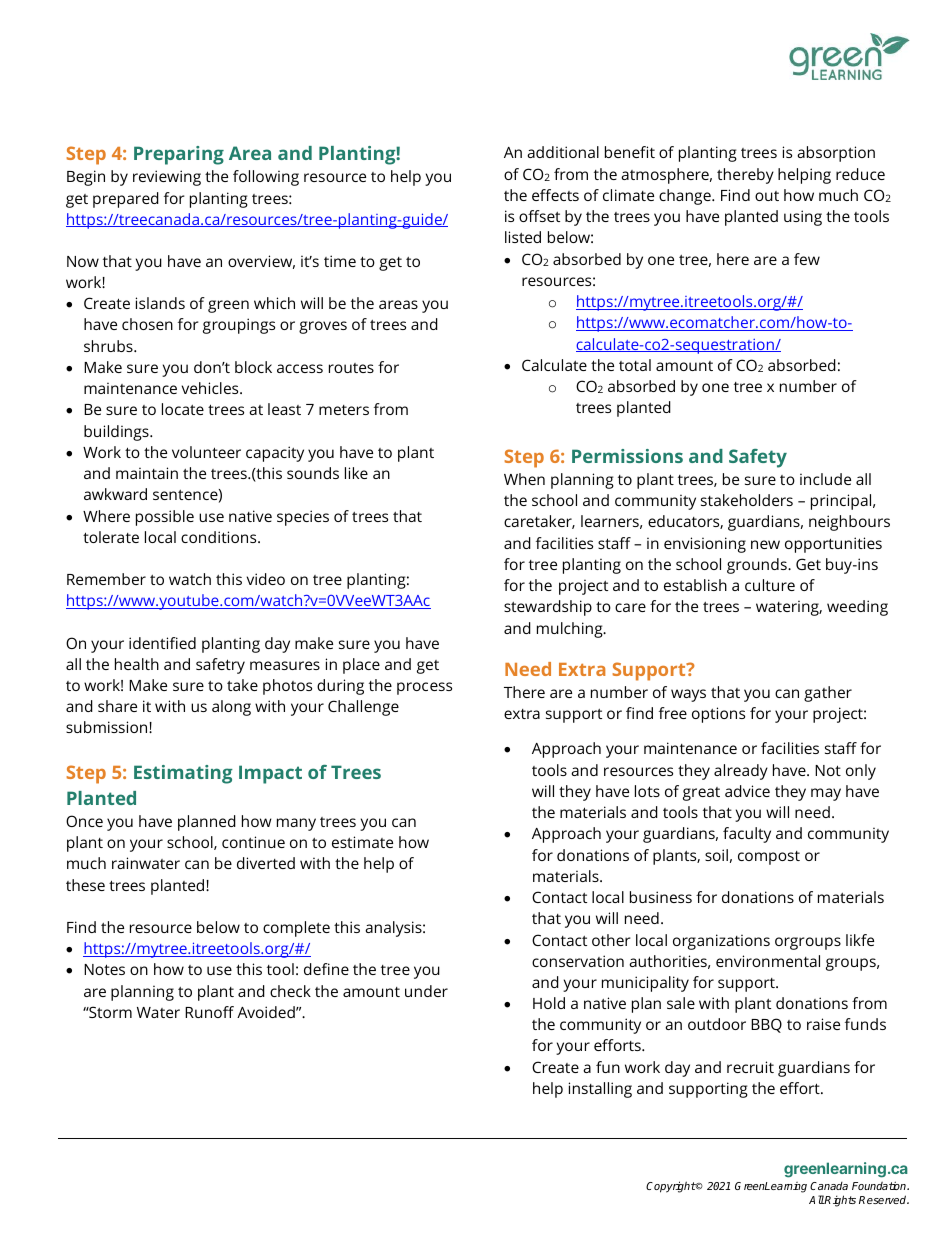 This screenshot has width=952, height=1233. Describe the element at coordinates (840, 1201) in the screenshot. I see `Rights` at that location.
